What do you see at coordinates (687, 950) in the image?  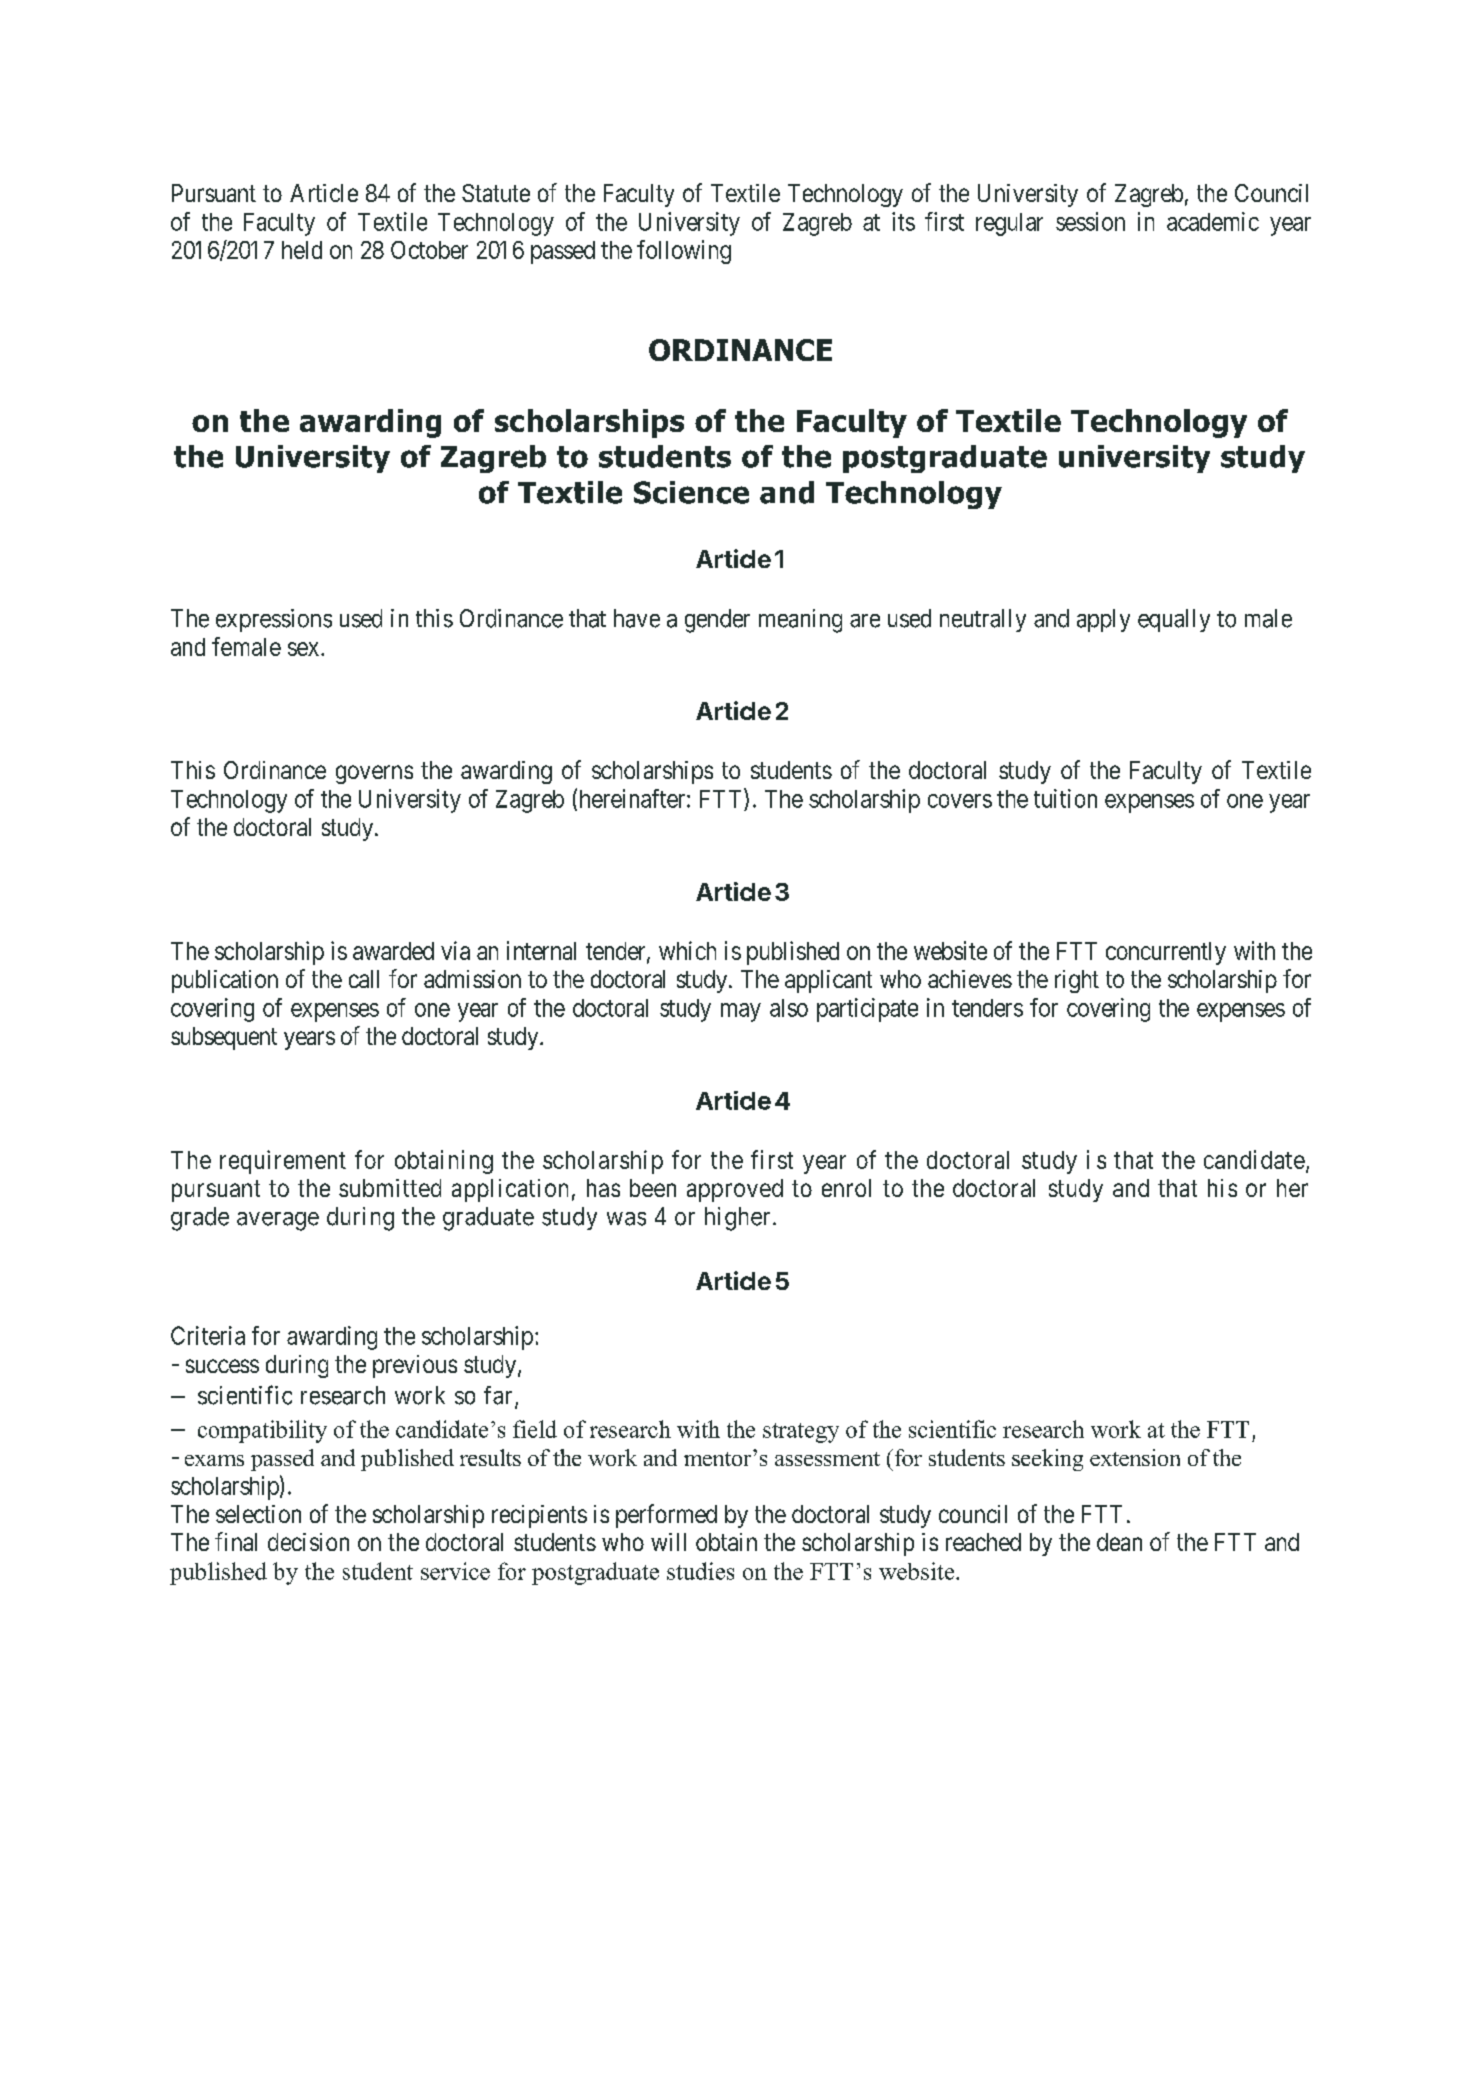 I see `which` at bounding box center [687, 950].
